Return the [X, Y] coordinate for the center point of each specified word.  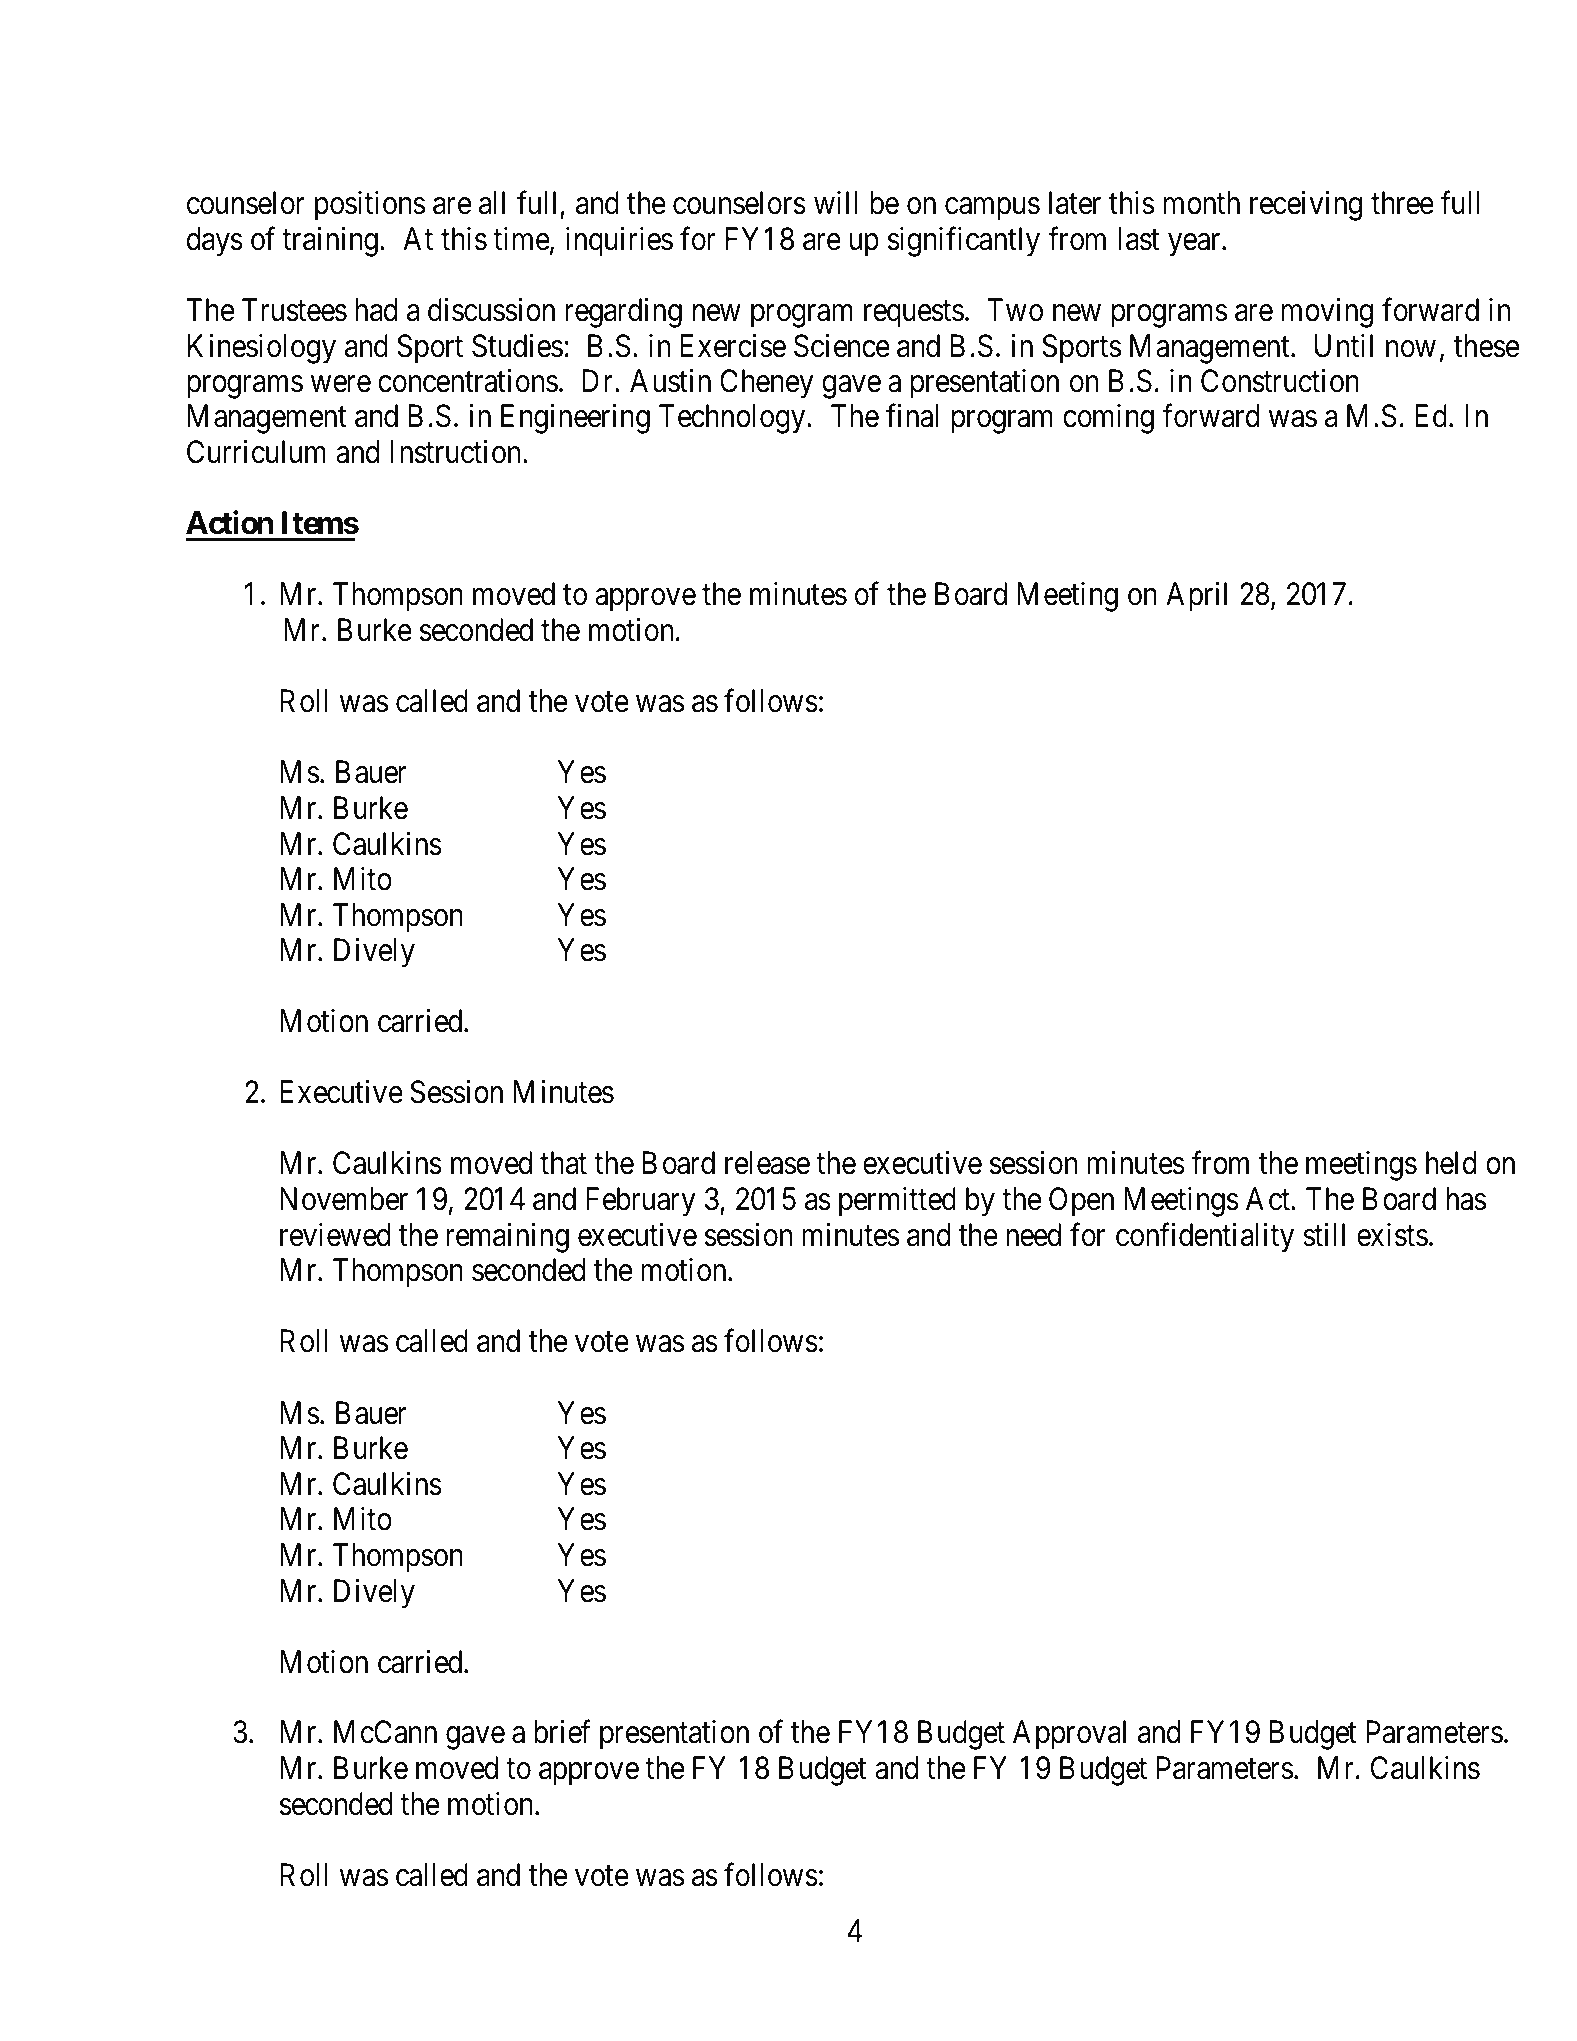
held [1451, 1163]
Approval [1069, 1735]
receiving [1306, 206]
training [330, 242]
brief [562, 1732]
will [835, 202]
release [767, 1163]
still [1324, 1235]
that [563, 1163]
